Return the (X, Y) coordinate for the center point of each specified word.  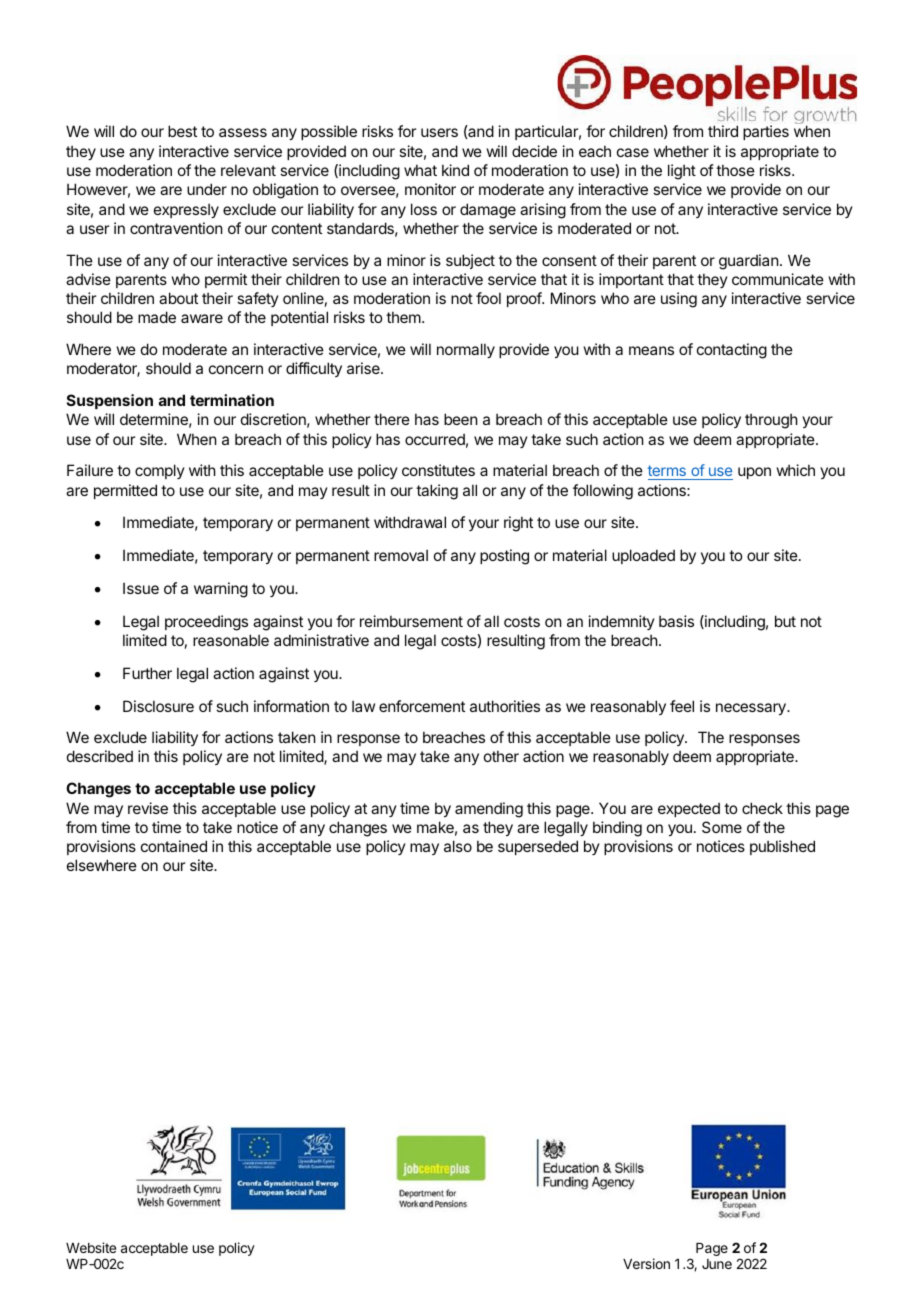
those (735, 170)
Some (722, 827)
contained (174, 846)
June (717, 1264)
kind (455, 170)
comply (160, 471)
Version (646, 1263)
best (182, 131)
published (782, 847)
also (458, 846)
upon (754, 473)
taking (437, 492)
